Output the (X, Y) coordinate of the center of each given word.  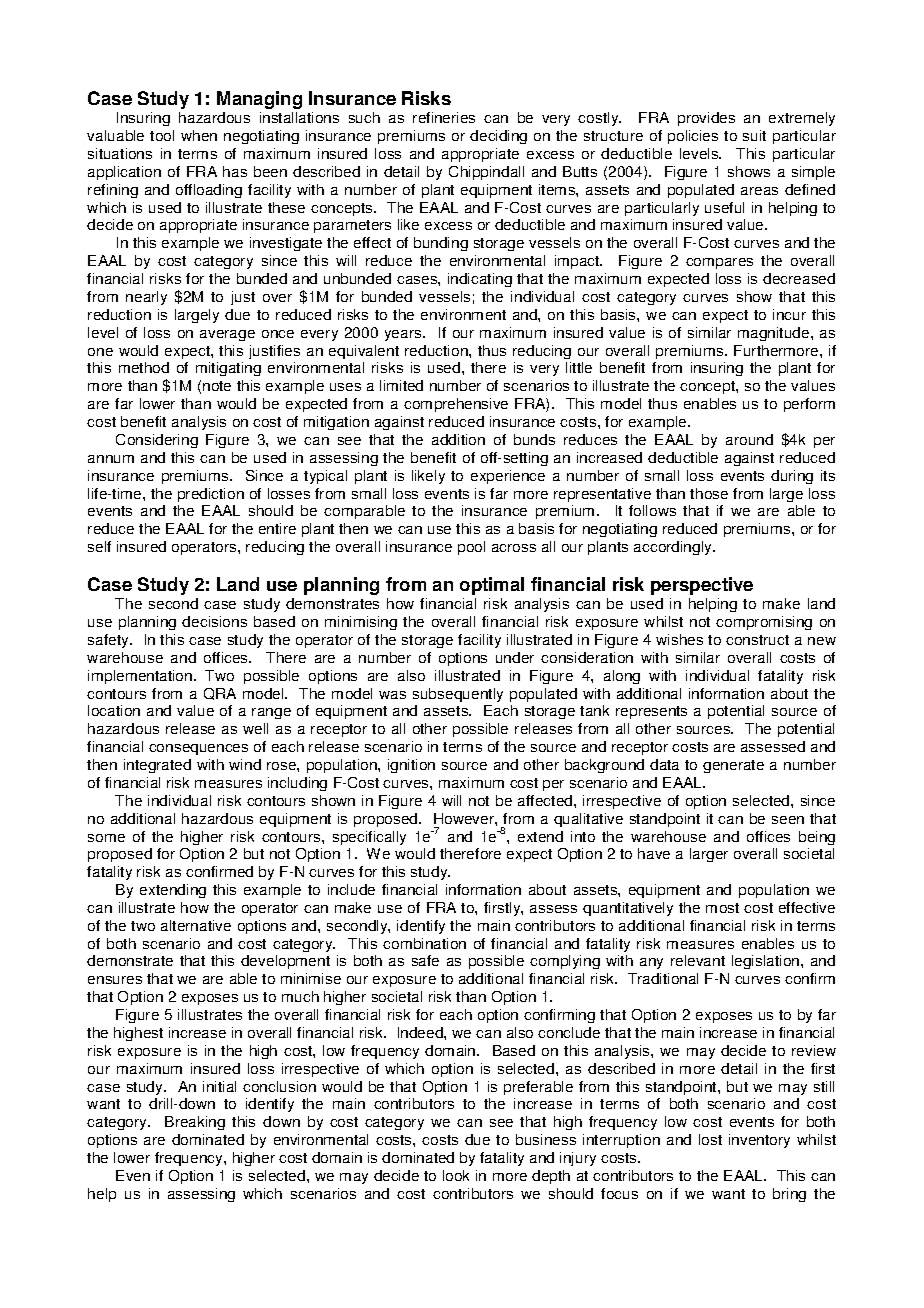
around (749, 439)
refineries (444, 117)
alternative (196, 925)
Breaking (195, 1123)
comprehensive (456, 405)
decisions (214, 621)
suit (754, 135)
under (515, 657)
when (199, 135)
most (722, 908)
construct (757, 640)
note (217, 386)
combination (424, 943)
